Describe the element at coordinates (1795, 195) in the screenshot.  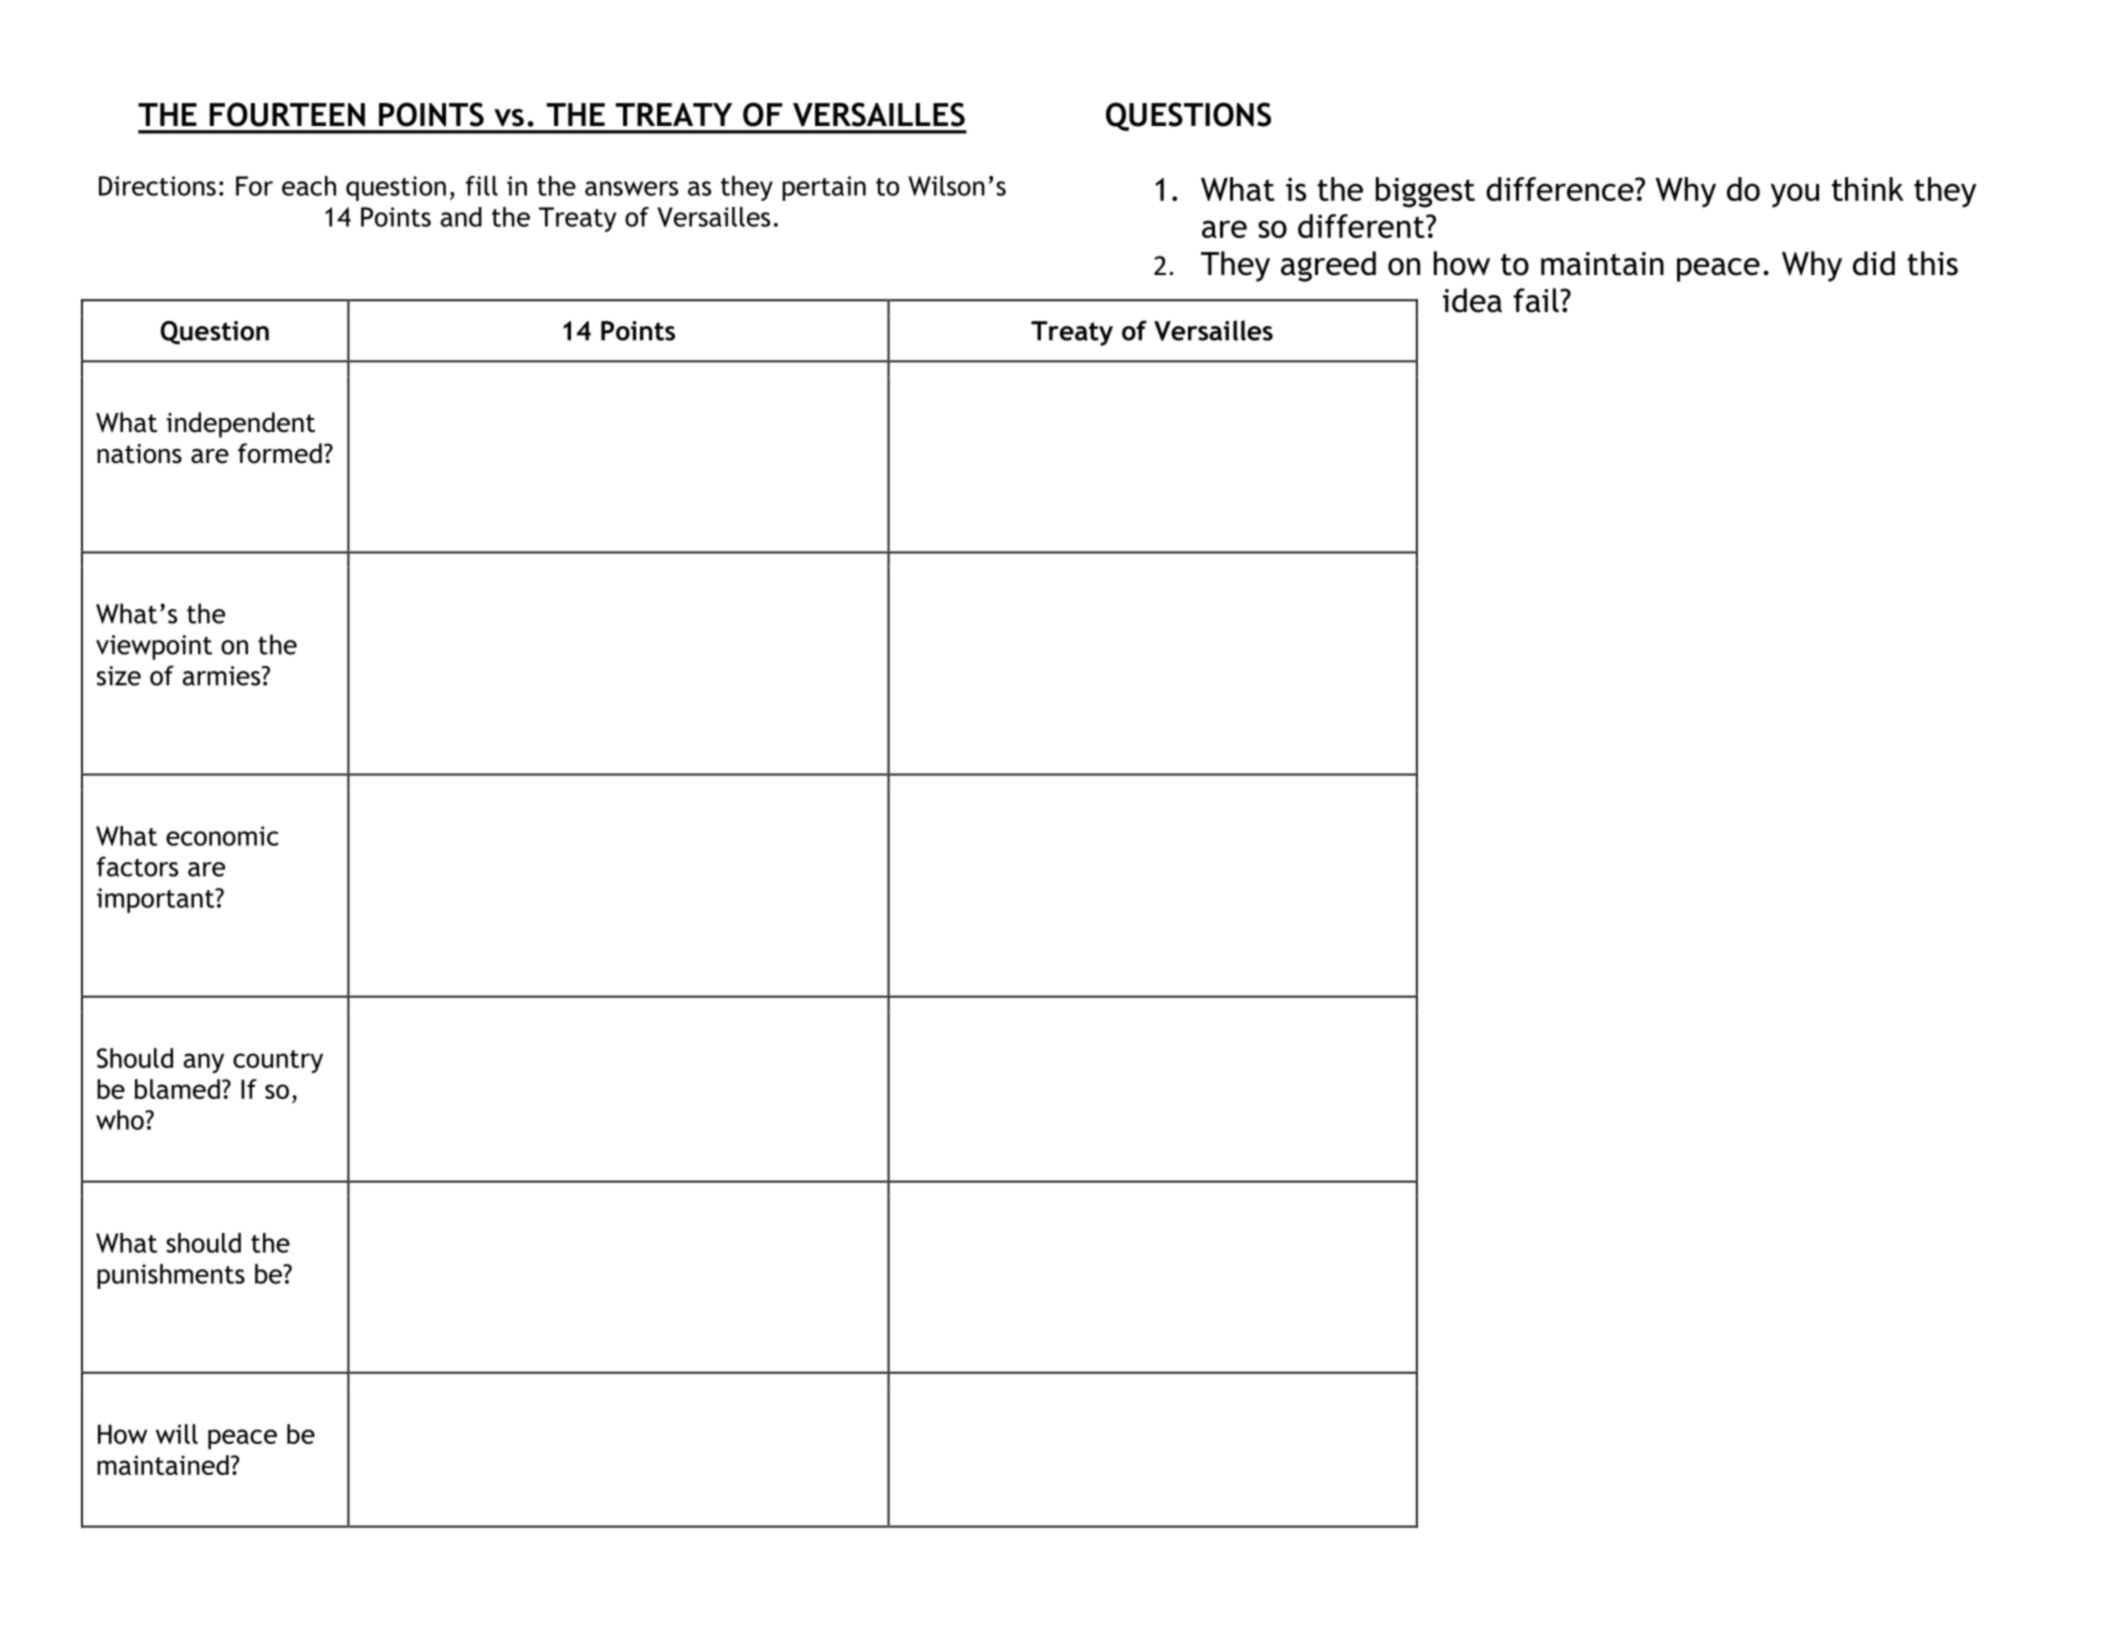
I see `you` at that location.
